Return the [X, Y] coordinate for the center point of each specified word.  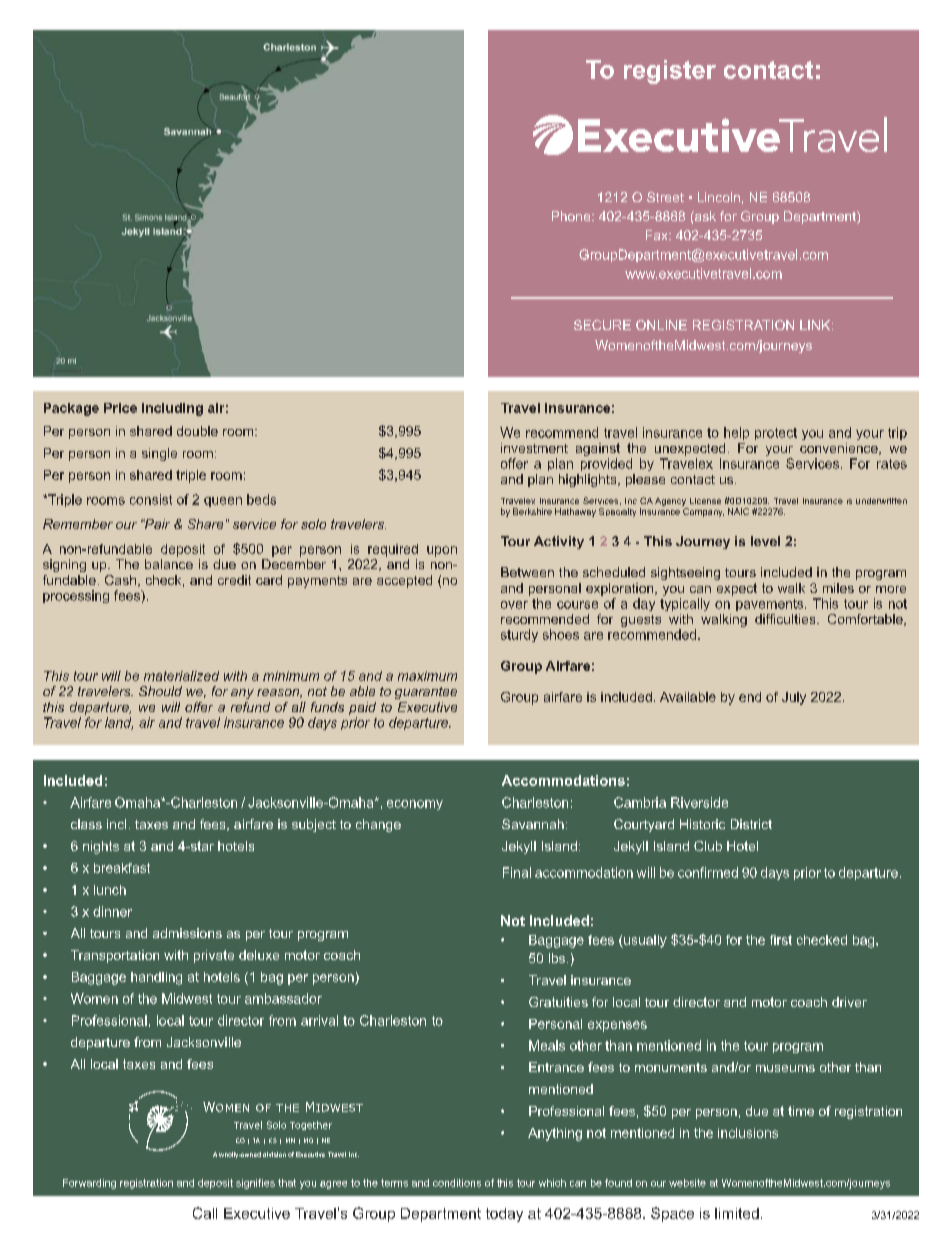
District [751, 824]
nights [101, 847]
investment [534, 448]
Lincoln [719, 197]
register [670, 72]
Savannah [533, 824]
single [159, 454]
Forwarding [89, 1184]
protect [776, 434]
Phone [572, 216]
